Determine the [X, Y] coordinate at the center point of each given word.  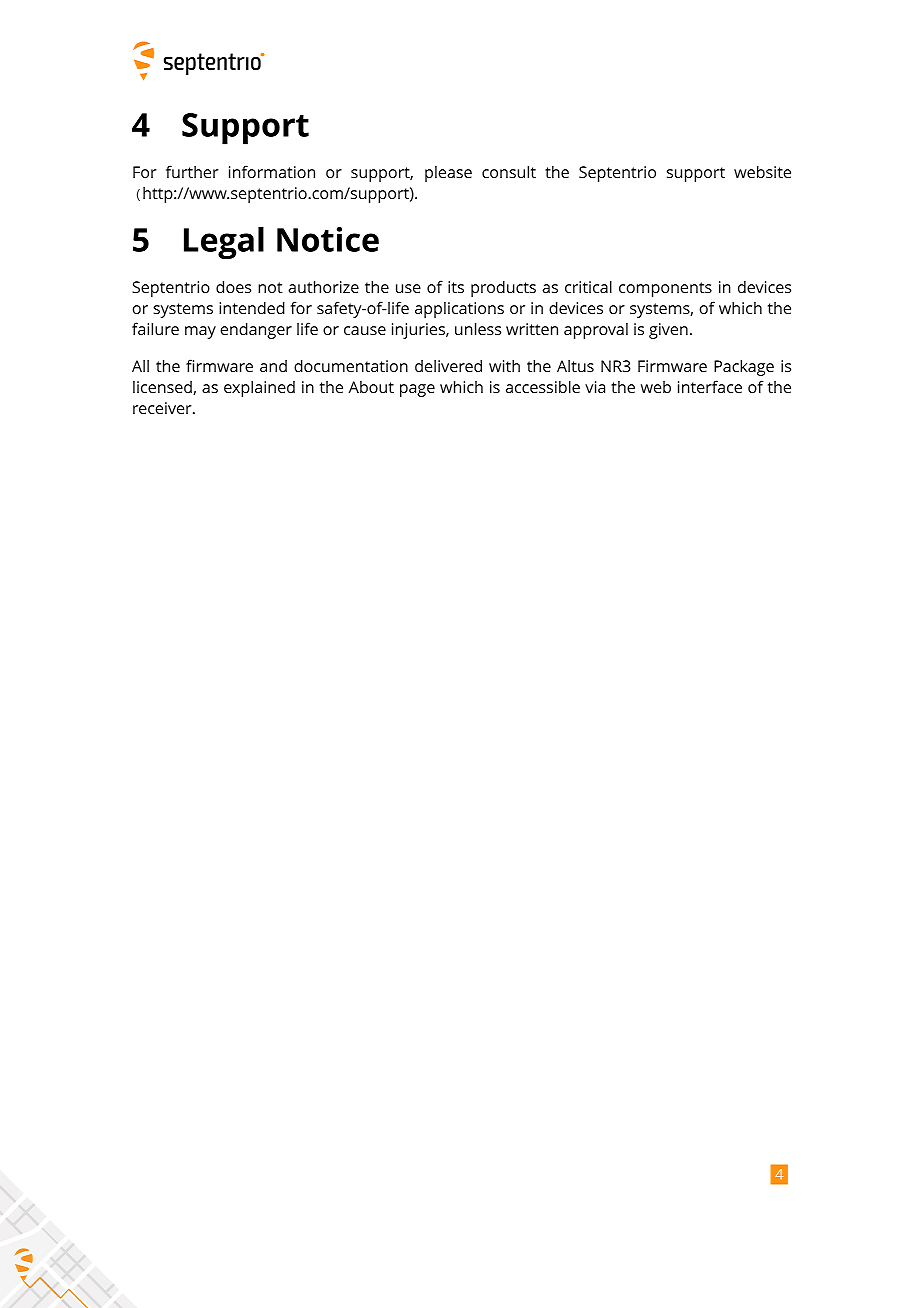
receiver [163, 408]
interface [710, 386]
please [448, 174]
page [417, 390]
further [192, 171]
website [762, 171]
